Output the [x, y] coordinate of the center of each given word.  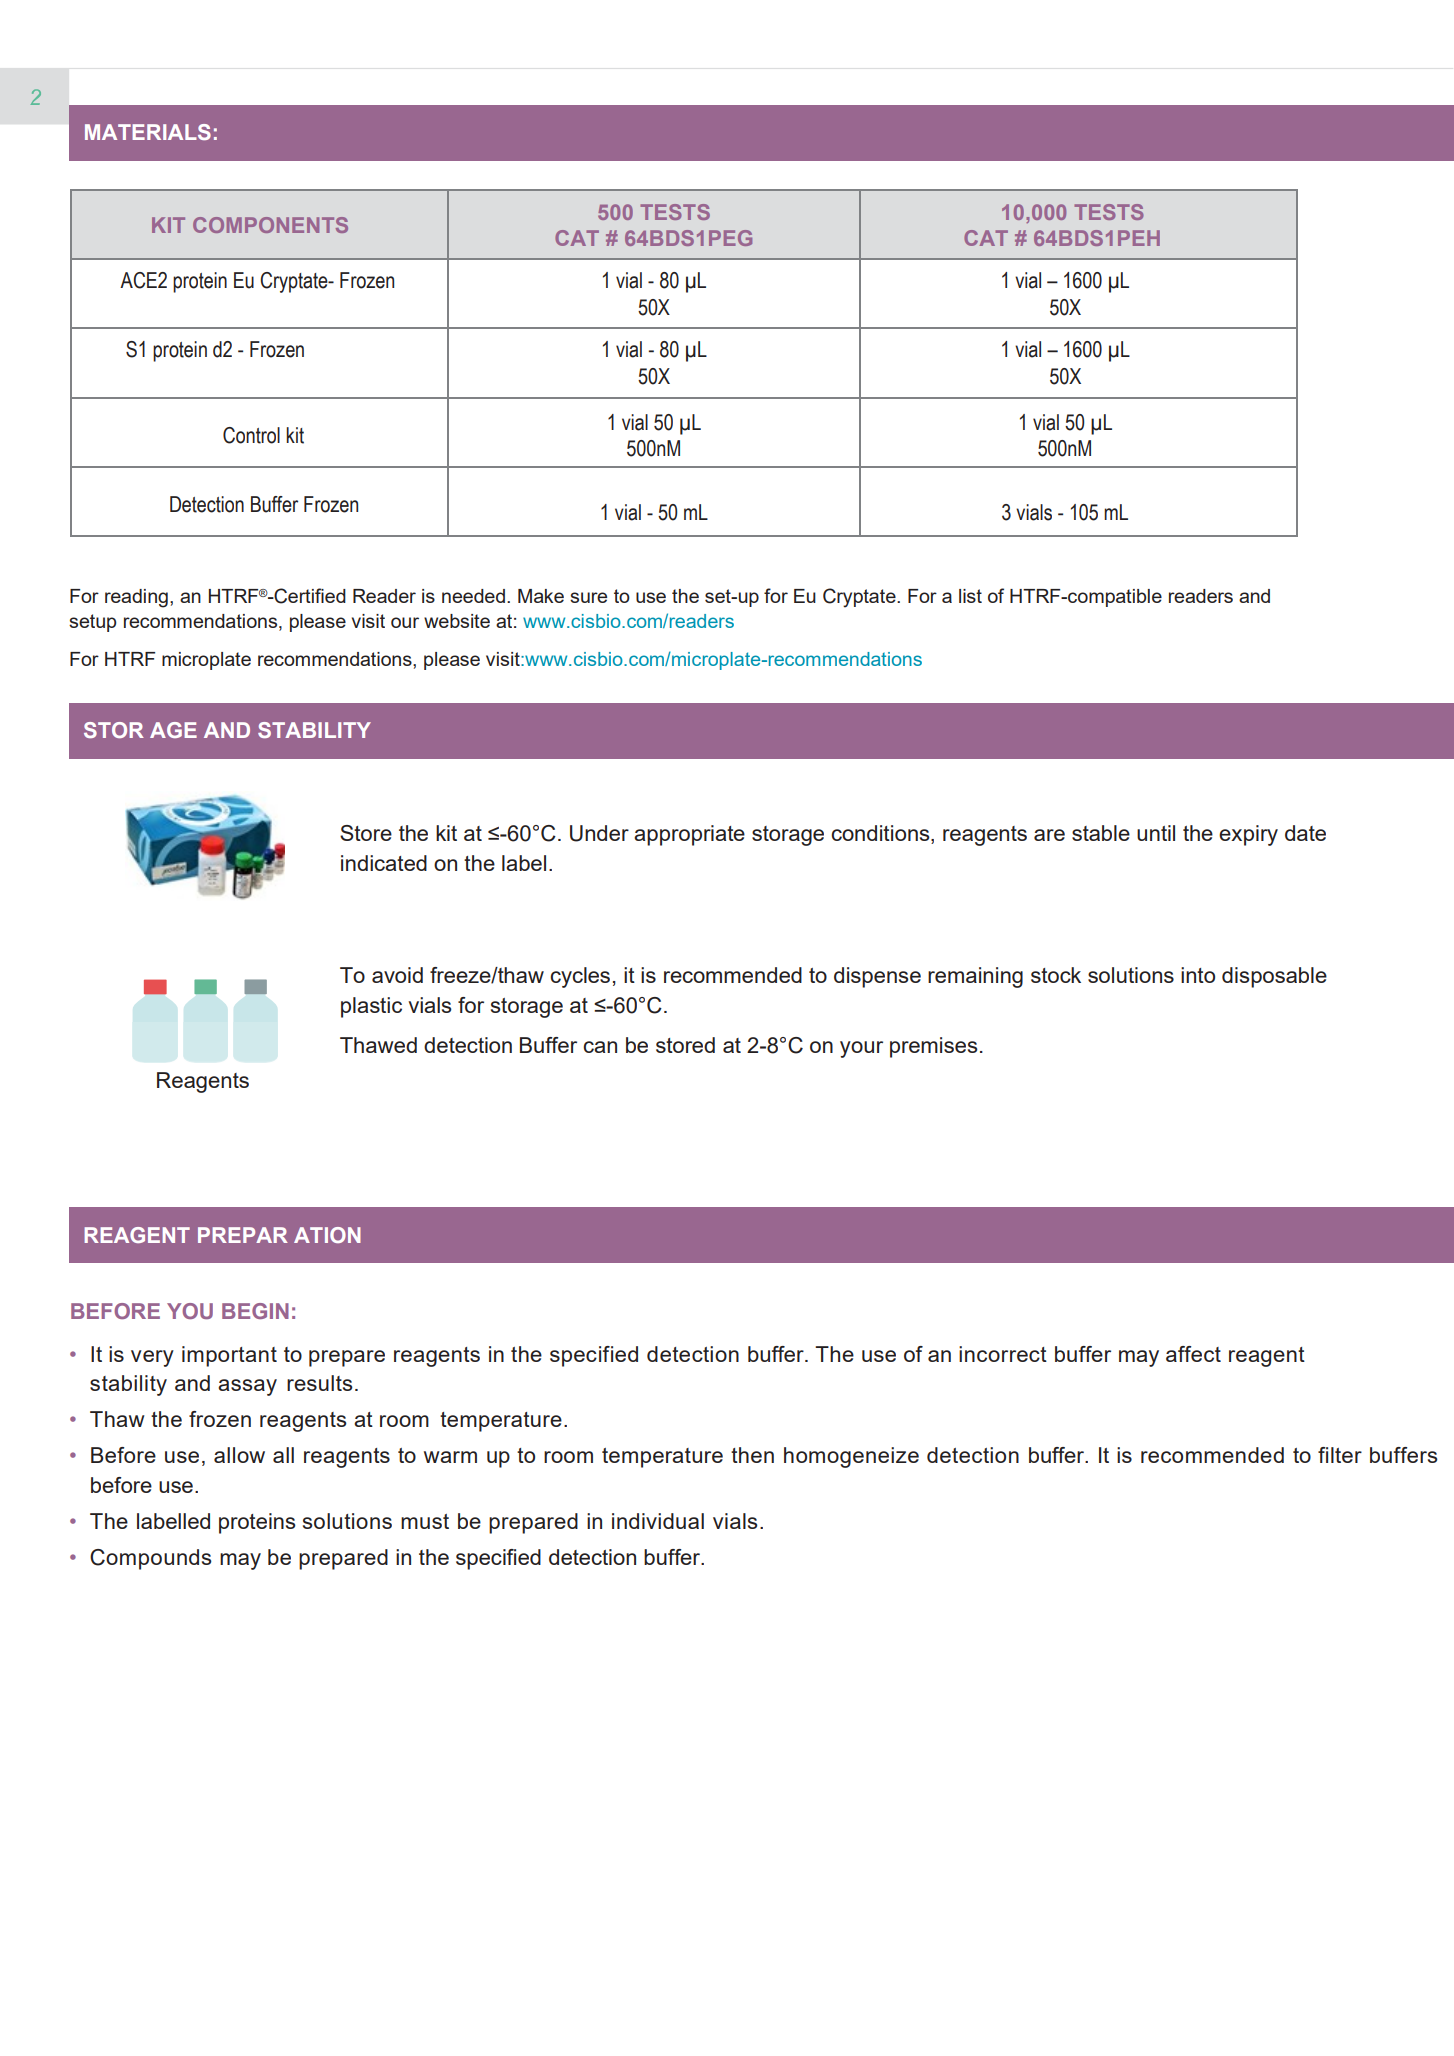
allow [239, 1455]
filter [1340, 1455]
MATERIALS [148, 132]
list [970, 596]
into [1198, 975]
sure [588, 597]
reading [136, 598]
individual [658, 1521]
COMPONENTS [270, 225]
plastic [371, 1007]
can [600, 1047]
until [1156, 833]
